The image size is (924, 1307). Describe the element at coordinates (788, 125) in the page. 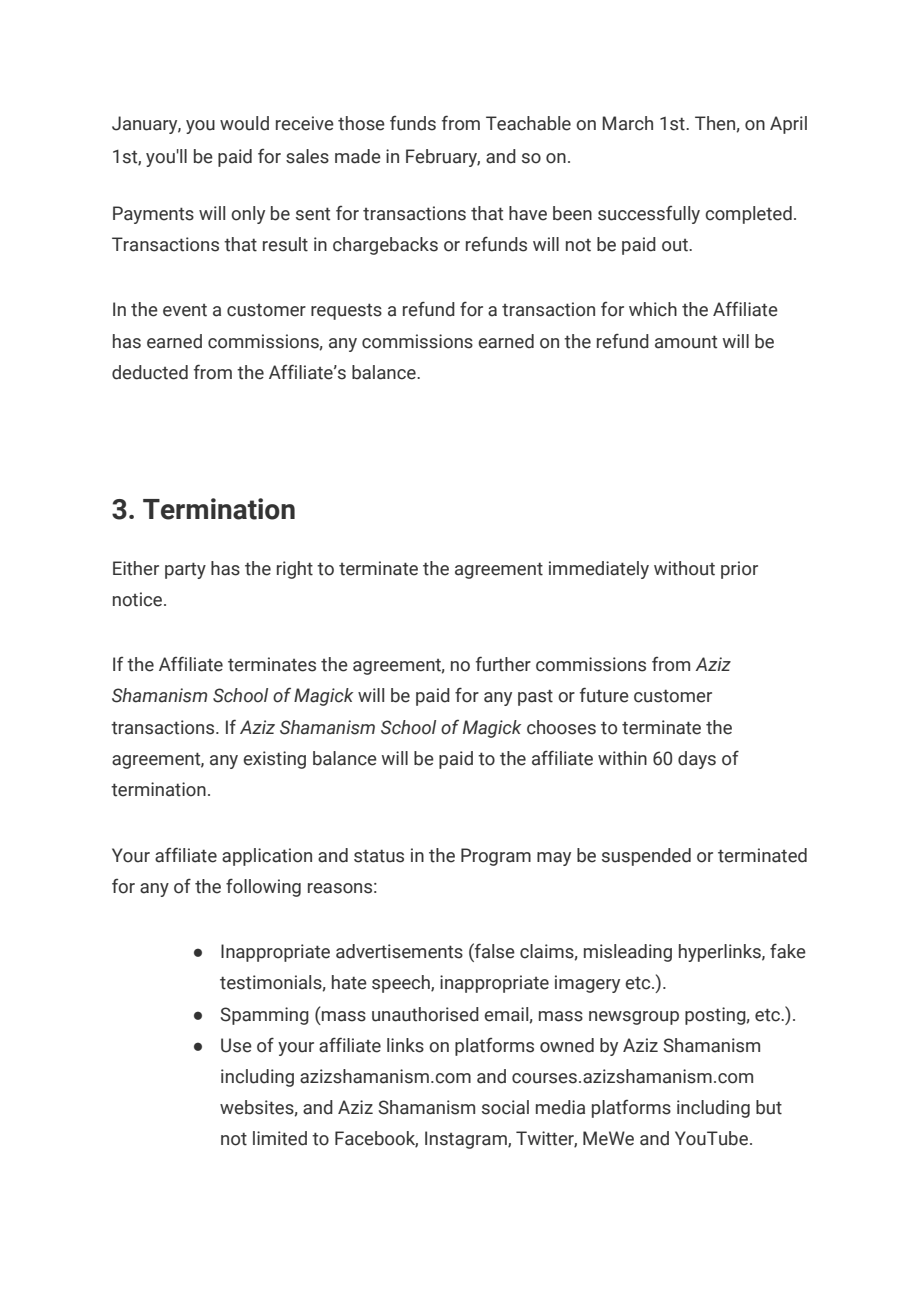

I see `April` at that location.
